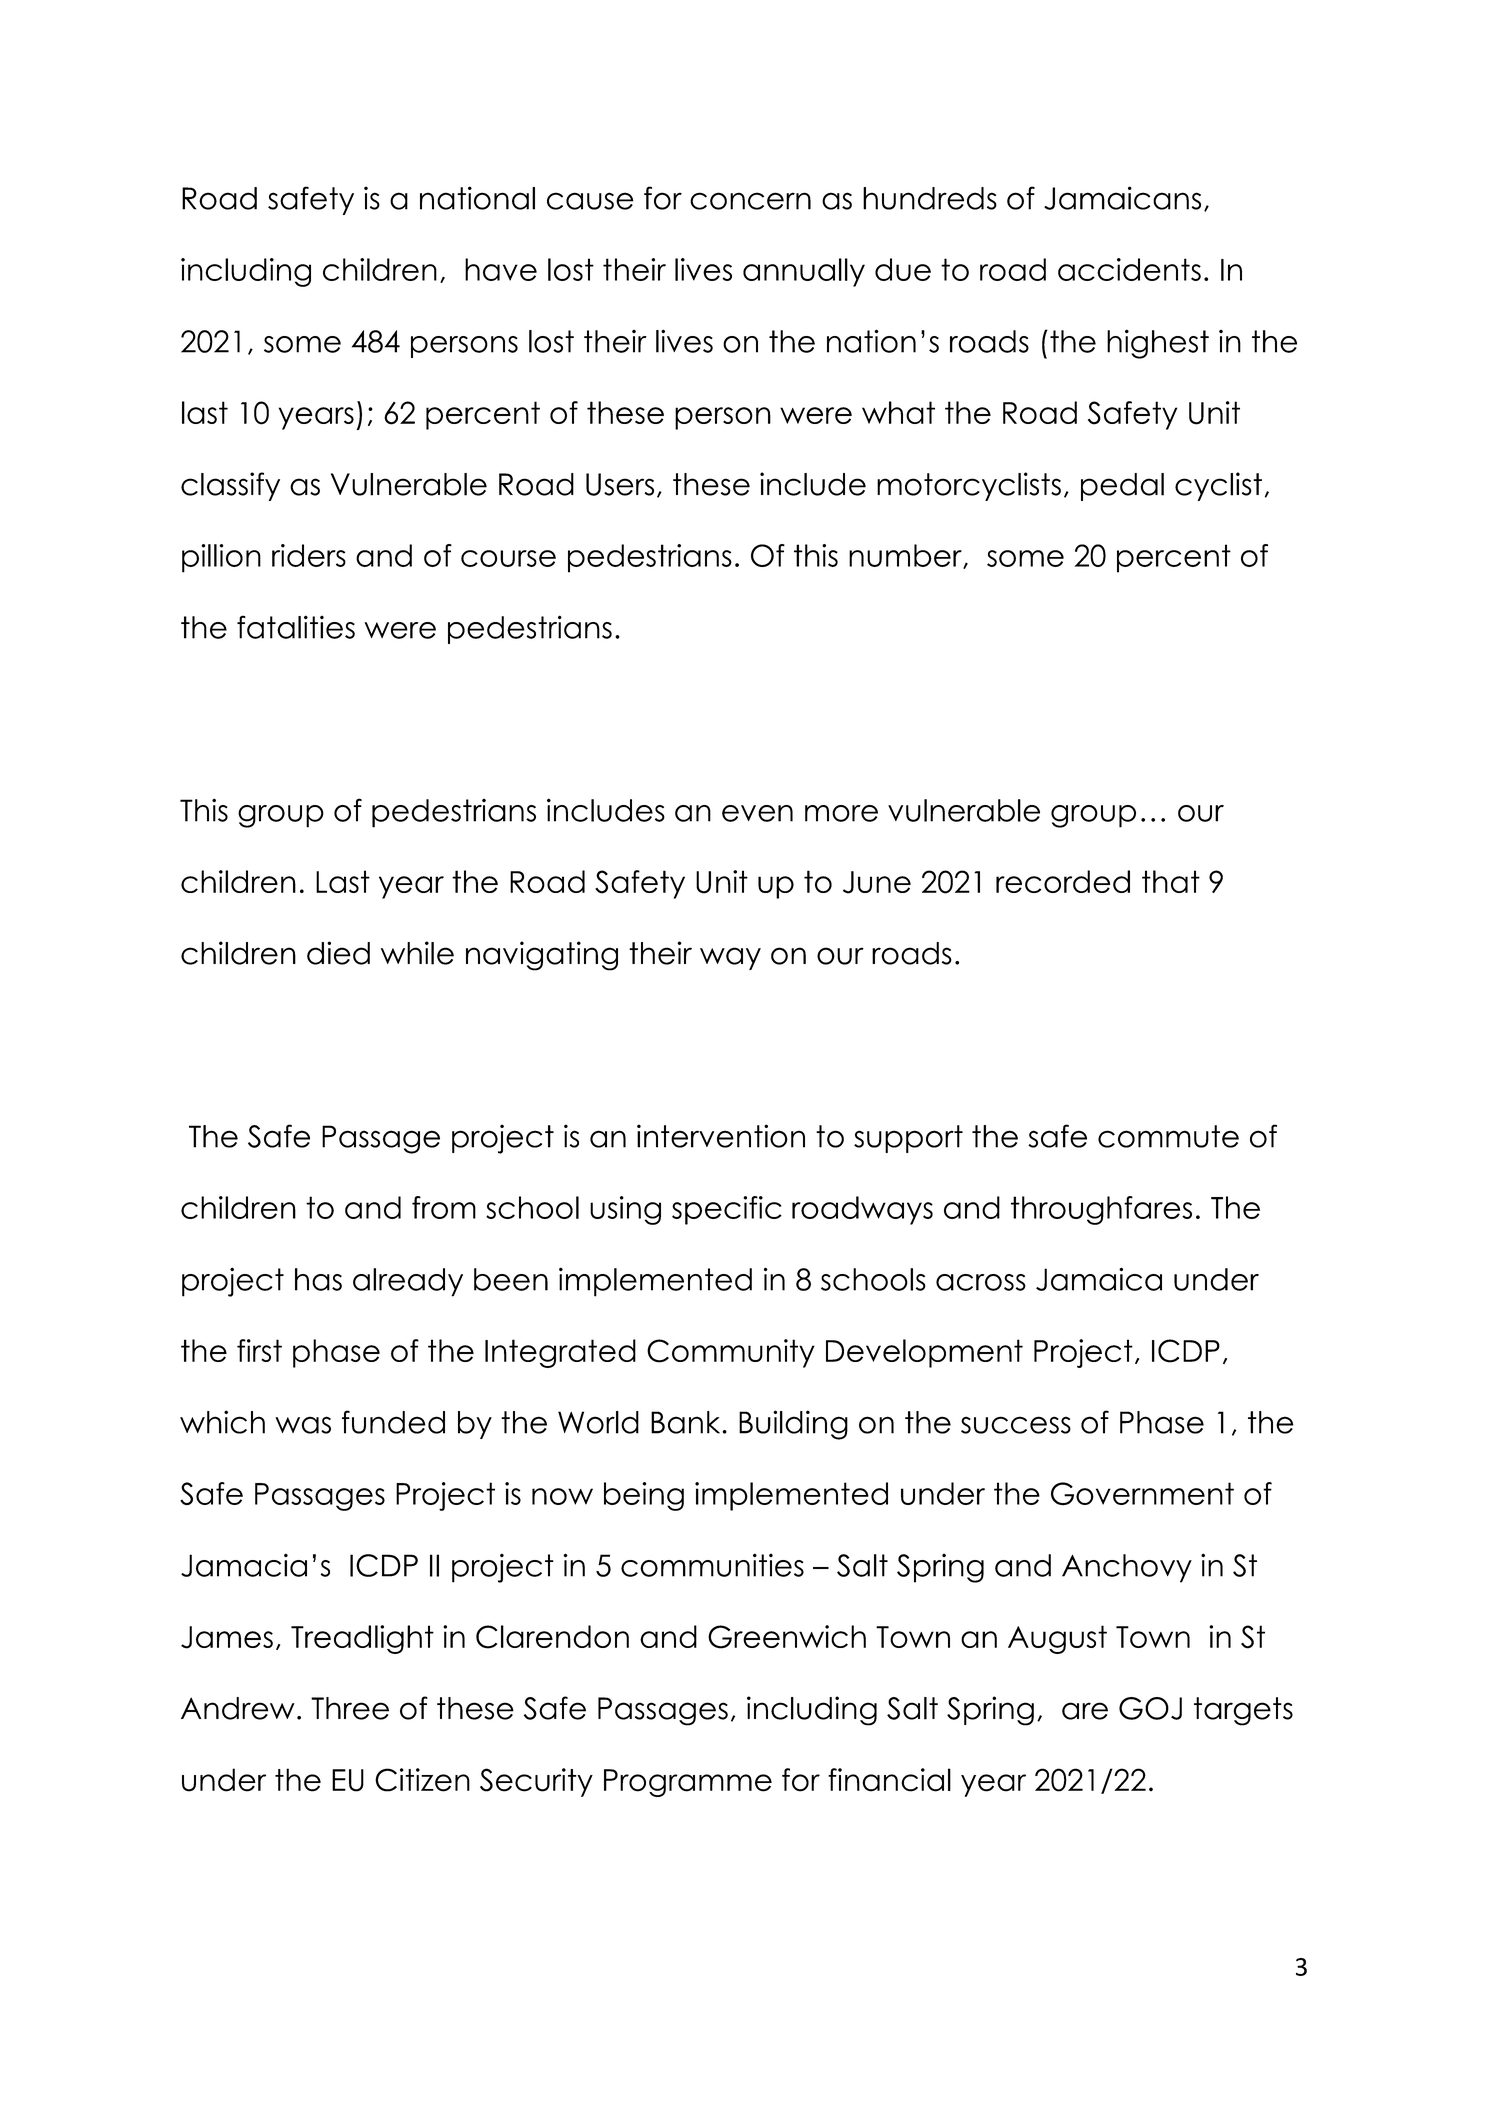  Describe the element at coordinates (338, 953) in the image. I see `died` at that location.
